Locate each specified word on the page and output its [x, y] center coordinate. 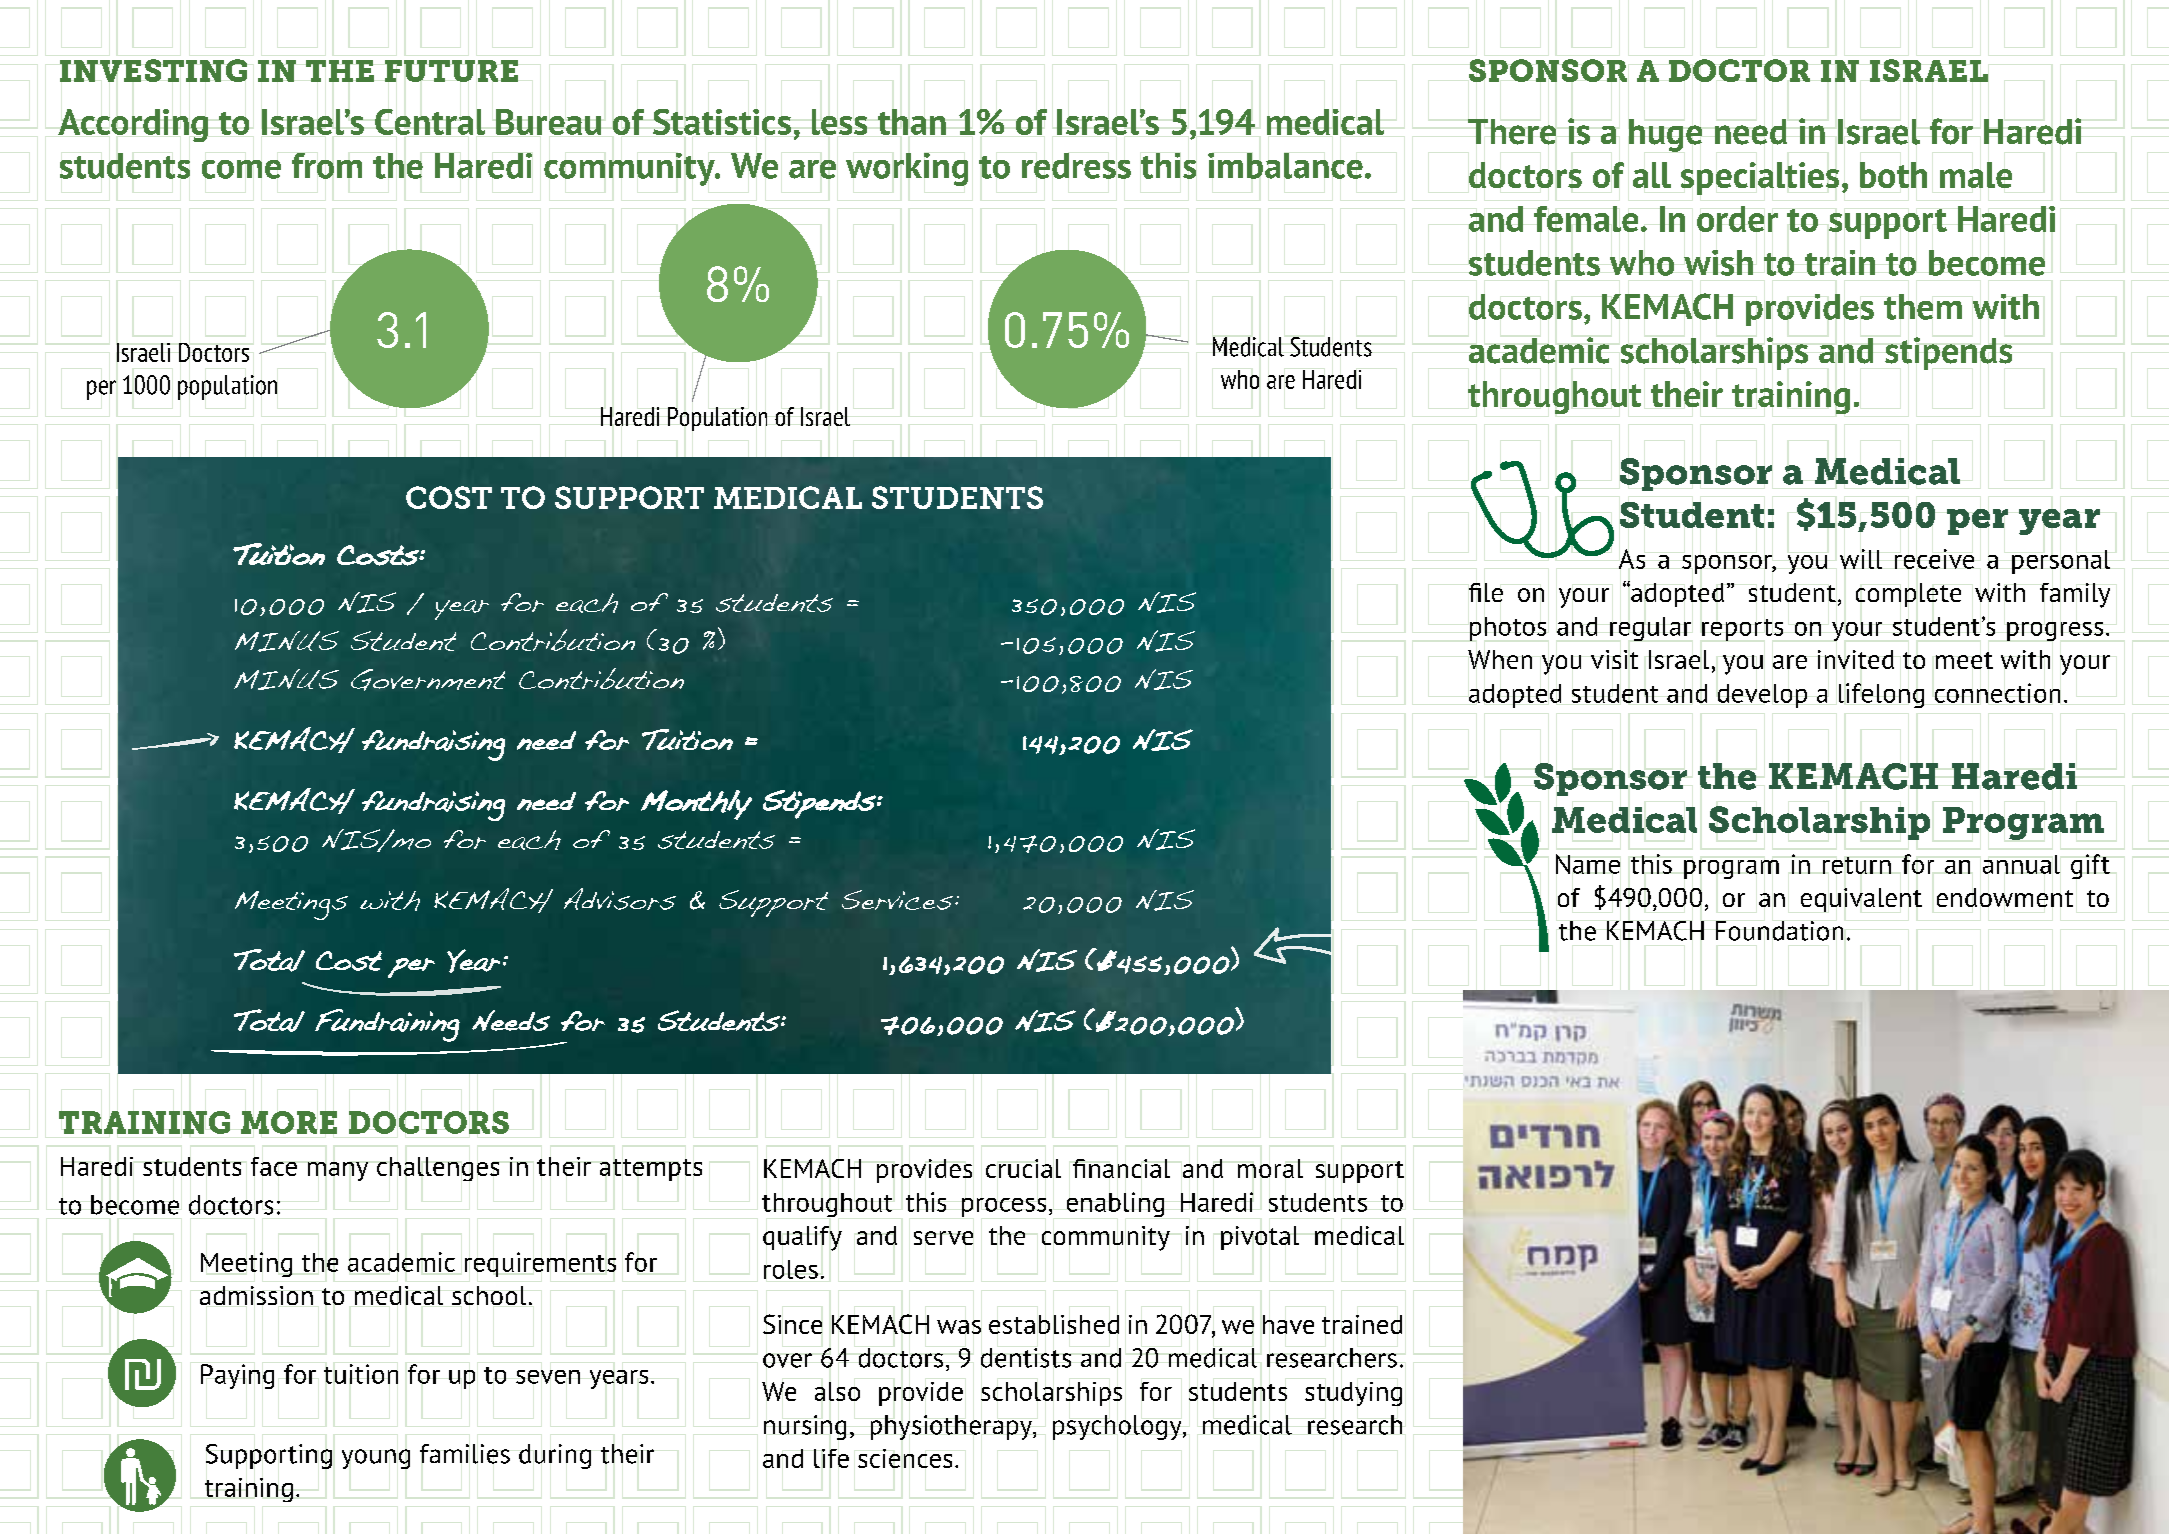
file [1486, 592]
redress [1076, 166]
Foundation [1779, 931]
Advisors [620, 899]
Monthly [696, 805]
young [376, 1459]
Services [897, 900]
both [1893, 175]
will [1861, 559]
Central [430, 122]
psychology [1118, 1427]
